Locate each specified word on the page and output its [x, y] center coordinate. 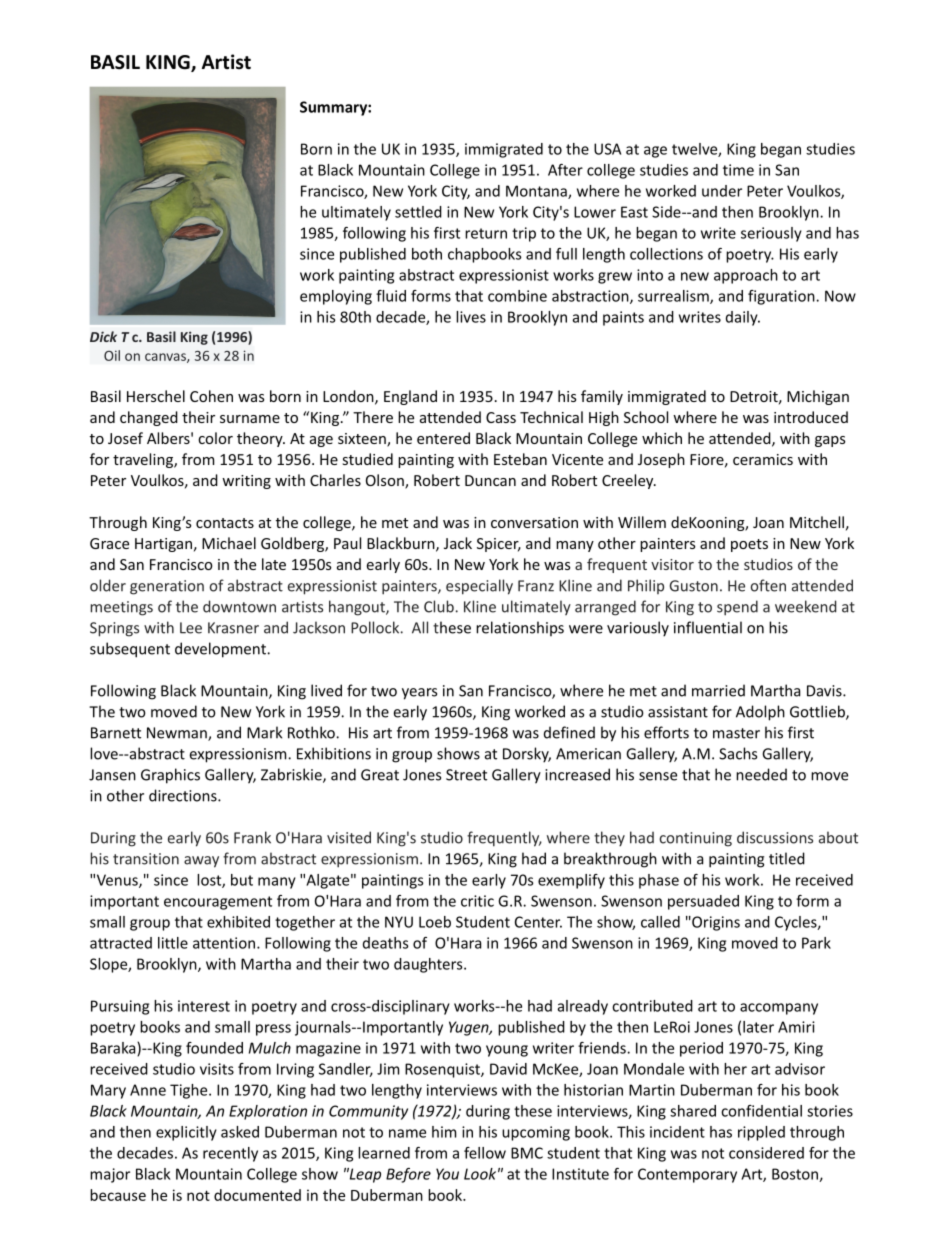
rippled [761, 1133]
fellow [485, 1153]
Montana [537, 192]
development [221, 650]
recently [230, 1154]
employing [336, 297]
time [738, 170]
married [718, 690]
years [419, 694]
